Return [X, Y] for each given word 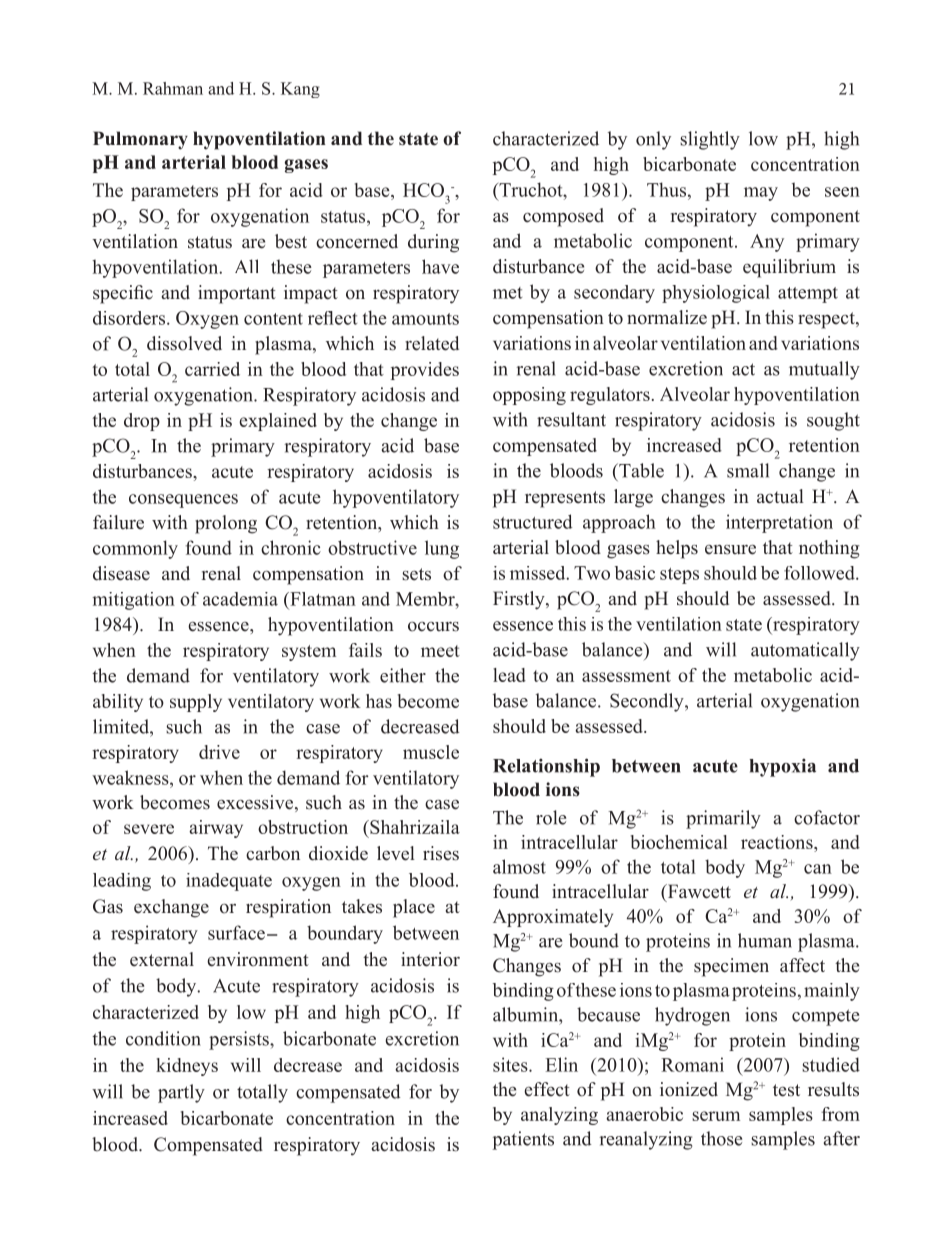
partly [181, 1093]
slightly [710, 140]
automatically [805, 651]
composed [563, 217]
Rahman [173, 88]
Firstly [520, 600]
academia [240, 599]
